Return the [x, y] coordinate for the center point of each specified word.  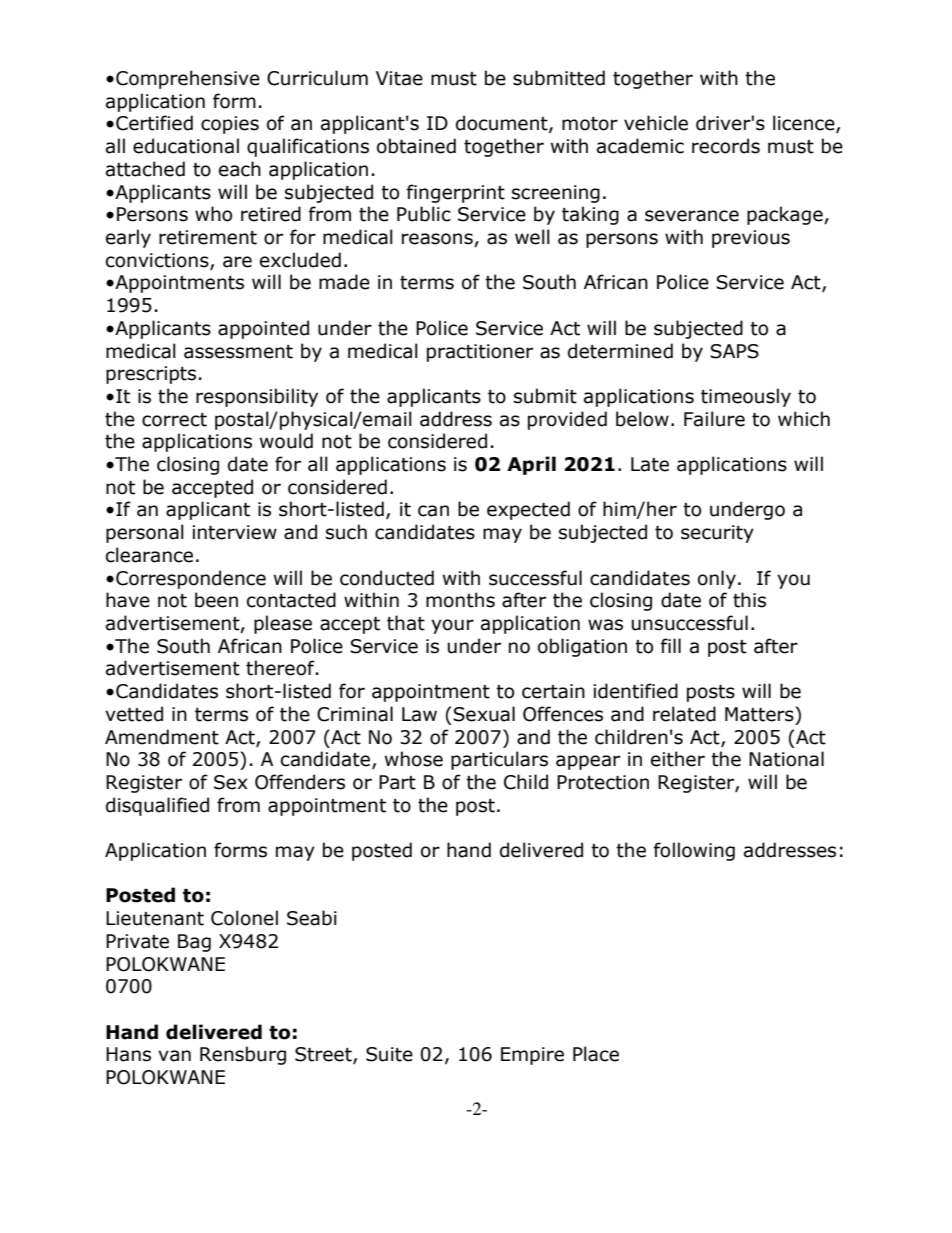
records [726, 146]
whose [414, 759]
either [678, 759]
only [717, 579]
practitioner [480, 353]
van [174, 1056]
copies [230, 125]
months [460, 600]
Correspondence [191, 579]
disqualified [157, 806]
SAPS [734, 351]
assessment [238, 352]
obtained [416, 146]
